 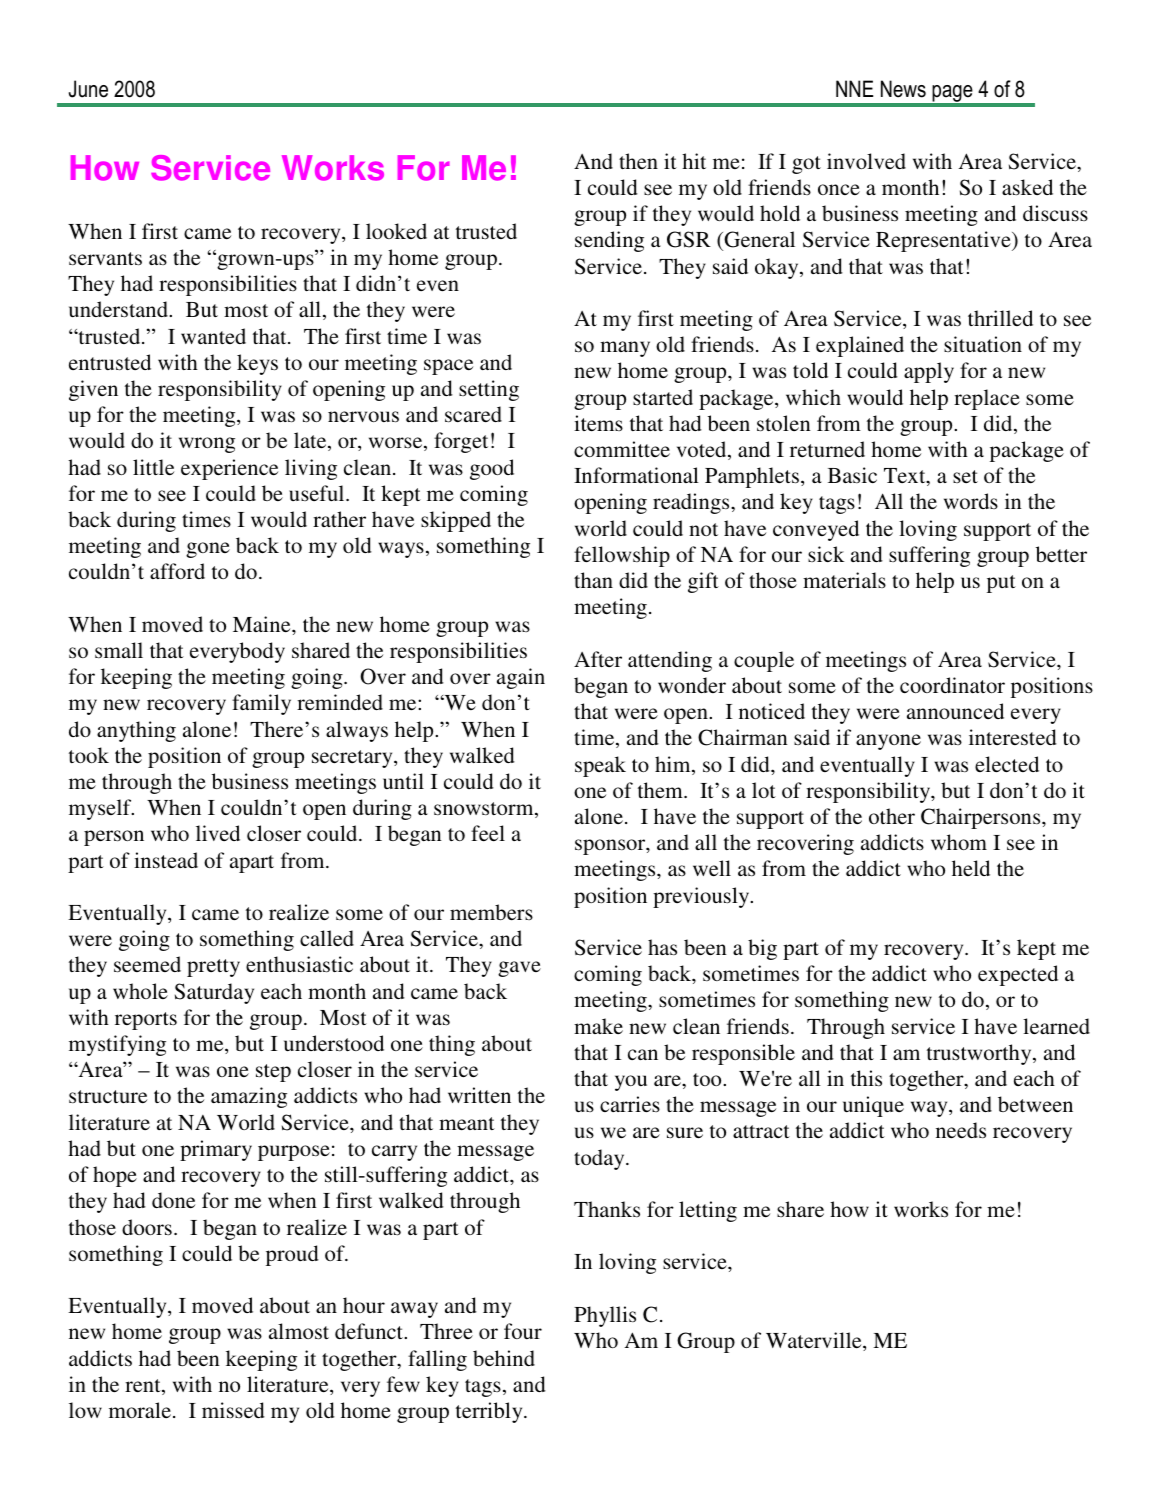 I want to click on then, so click(x=638, y=161).
